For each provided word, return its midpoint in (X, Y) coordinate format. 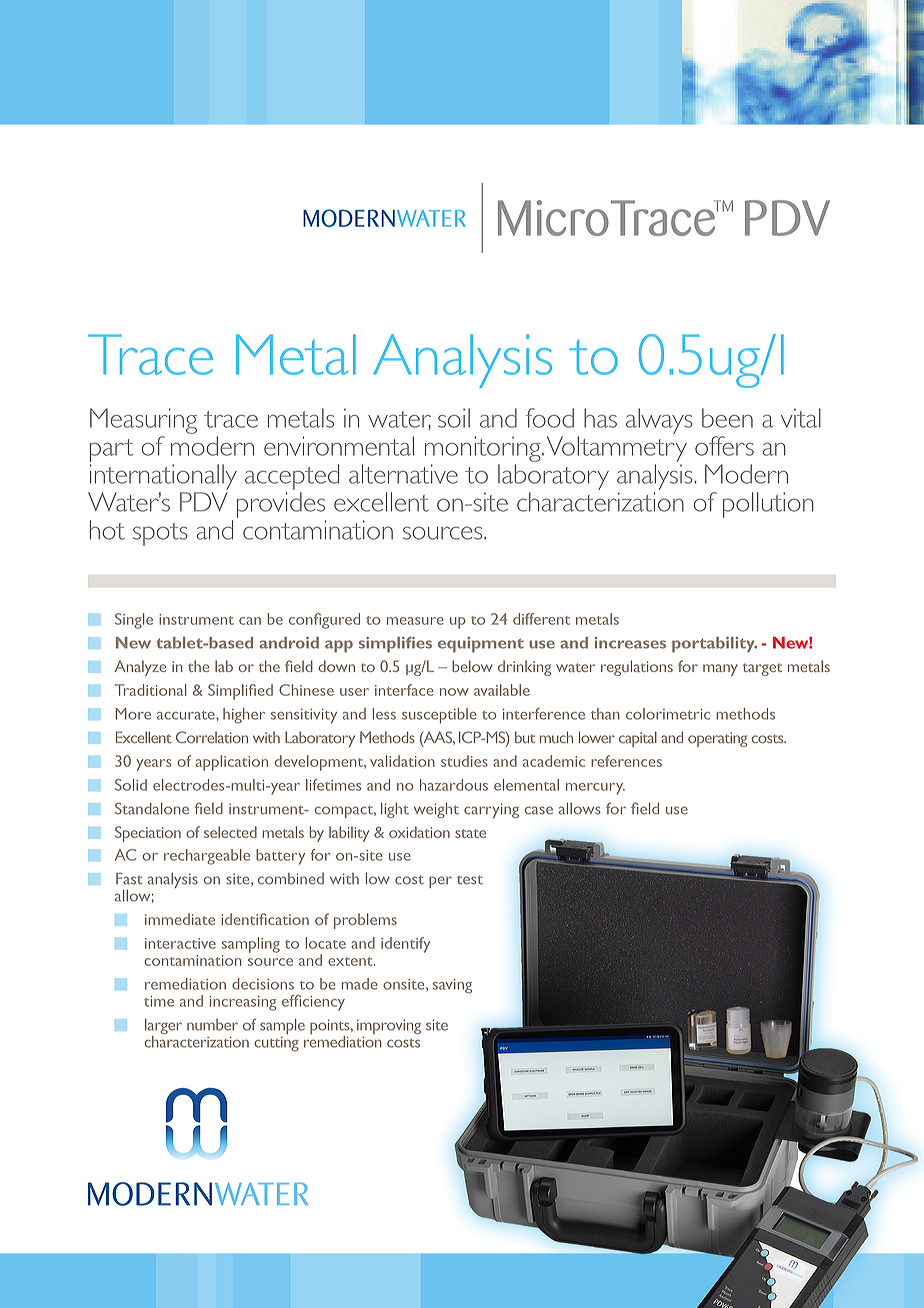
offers (724, 446)
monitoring (484, 449)
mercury (595, 789)
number (212, 1025)
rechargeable (207, 857)
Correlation (212, 737)
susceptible (439, 716)
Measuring (143, 421)
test (470, 880)
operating (717, 739)
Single (134, 621)
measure (415, 621)
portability (714, 645)
